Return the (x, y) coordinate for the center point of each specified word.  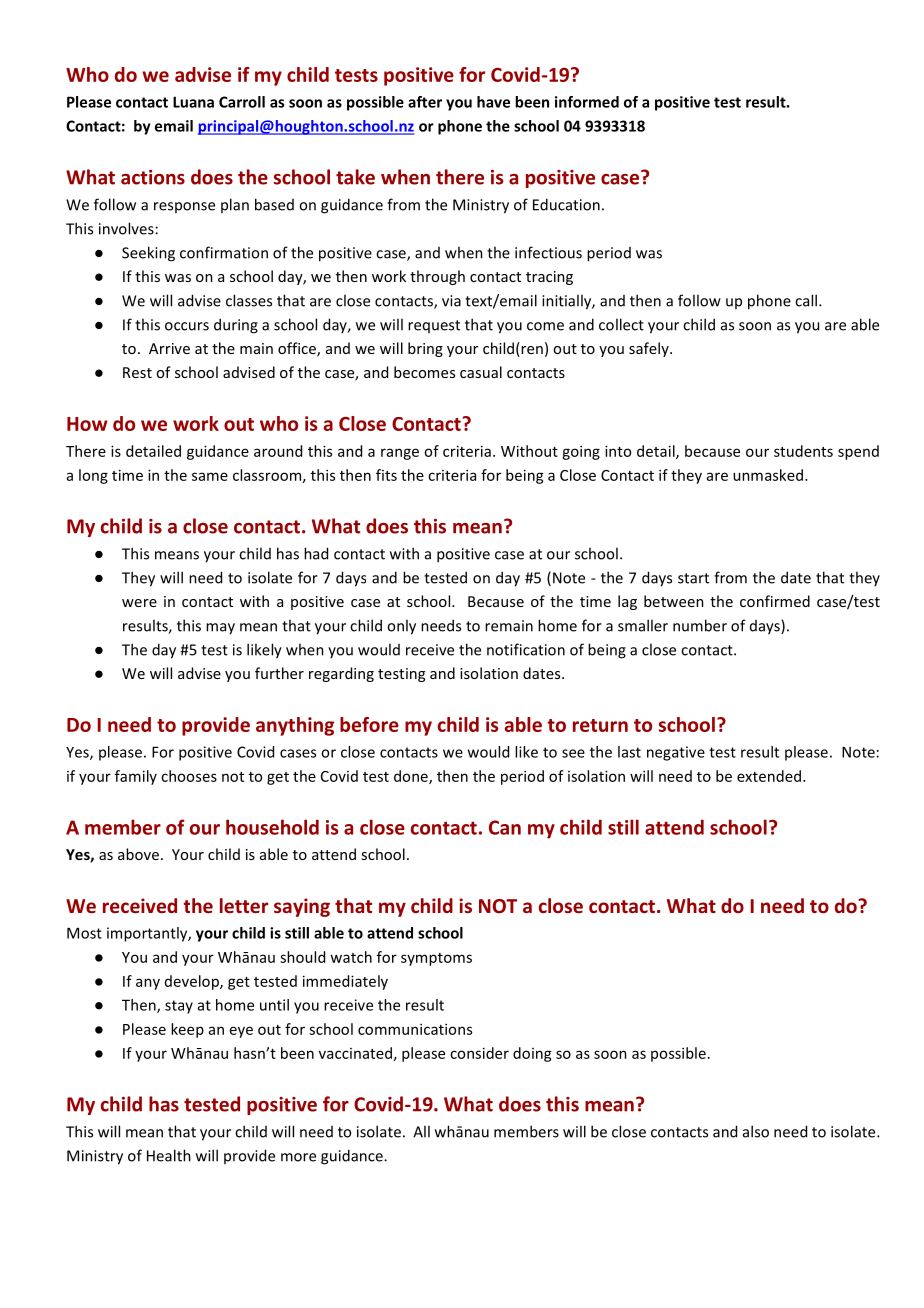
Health (169, 1155)
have (493, 102)
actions (153, 177)
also (756, 1131)
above (138, 854)
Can (505, 827)
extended (769, 776)
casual (481, 372)
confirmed (775, 601)
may (220, 629)
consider (479, 1053)
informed (587, 102)
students (803, 451)
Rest (137, 372)
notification (526, 649)
